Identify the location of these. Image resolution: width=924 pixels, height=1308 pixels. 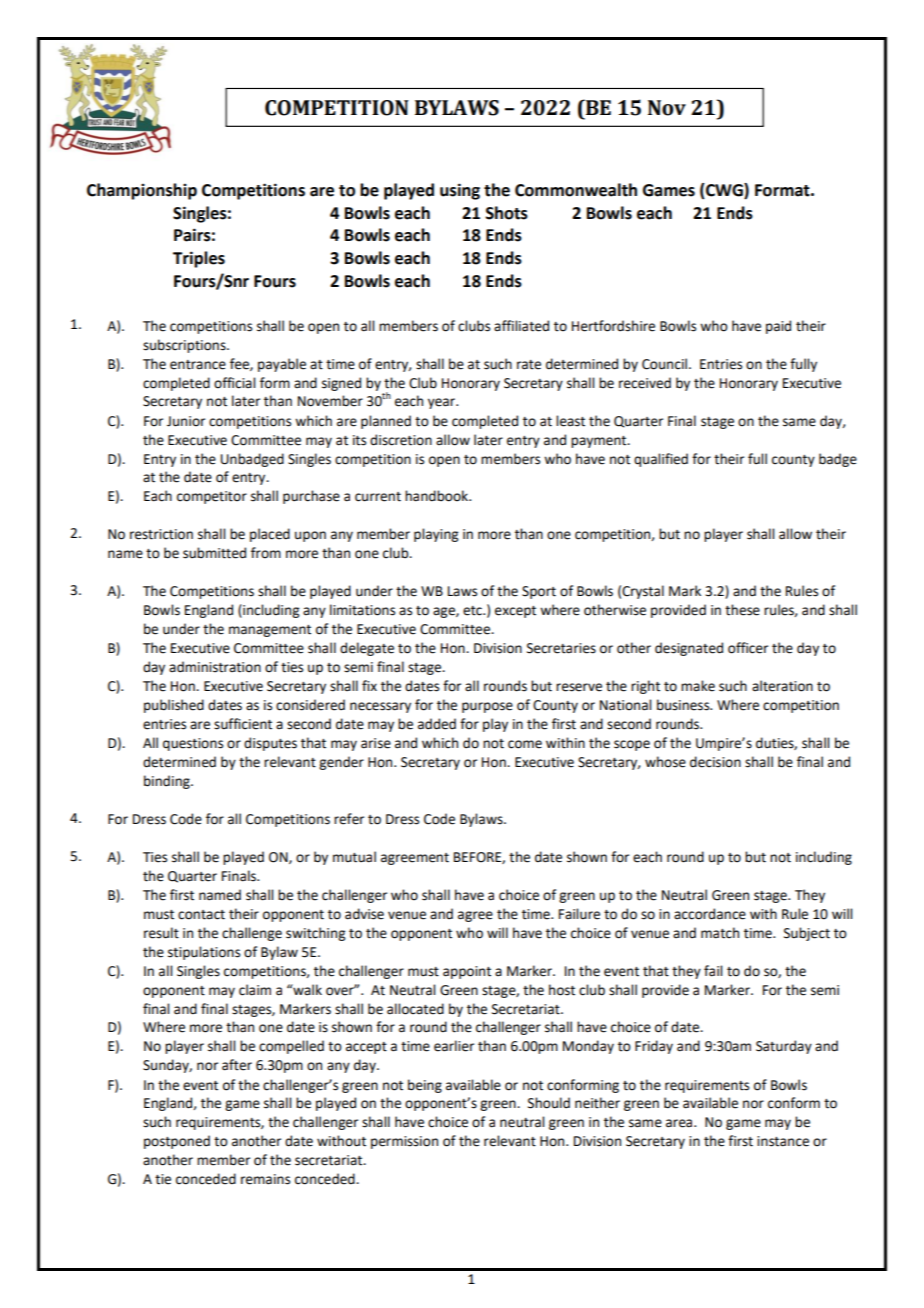
(742, 610).
